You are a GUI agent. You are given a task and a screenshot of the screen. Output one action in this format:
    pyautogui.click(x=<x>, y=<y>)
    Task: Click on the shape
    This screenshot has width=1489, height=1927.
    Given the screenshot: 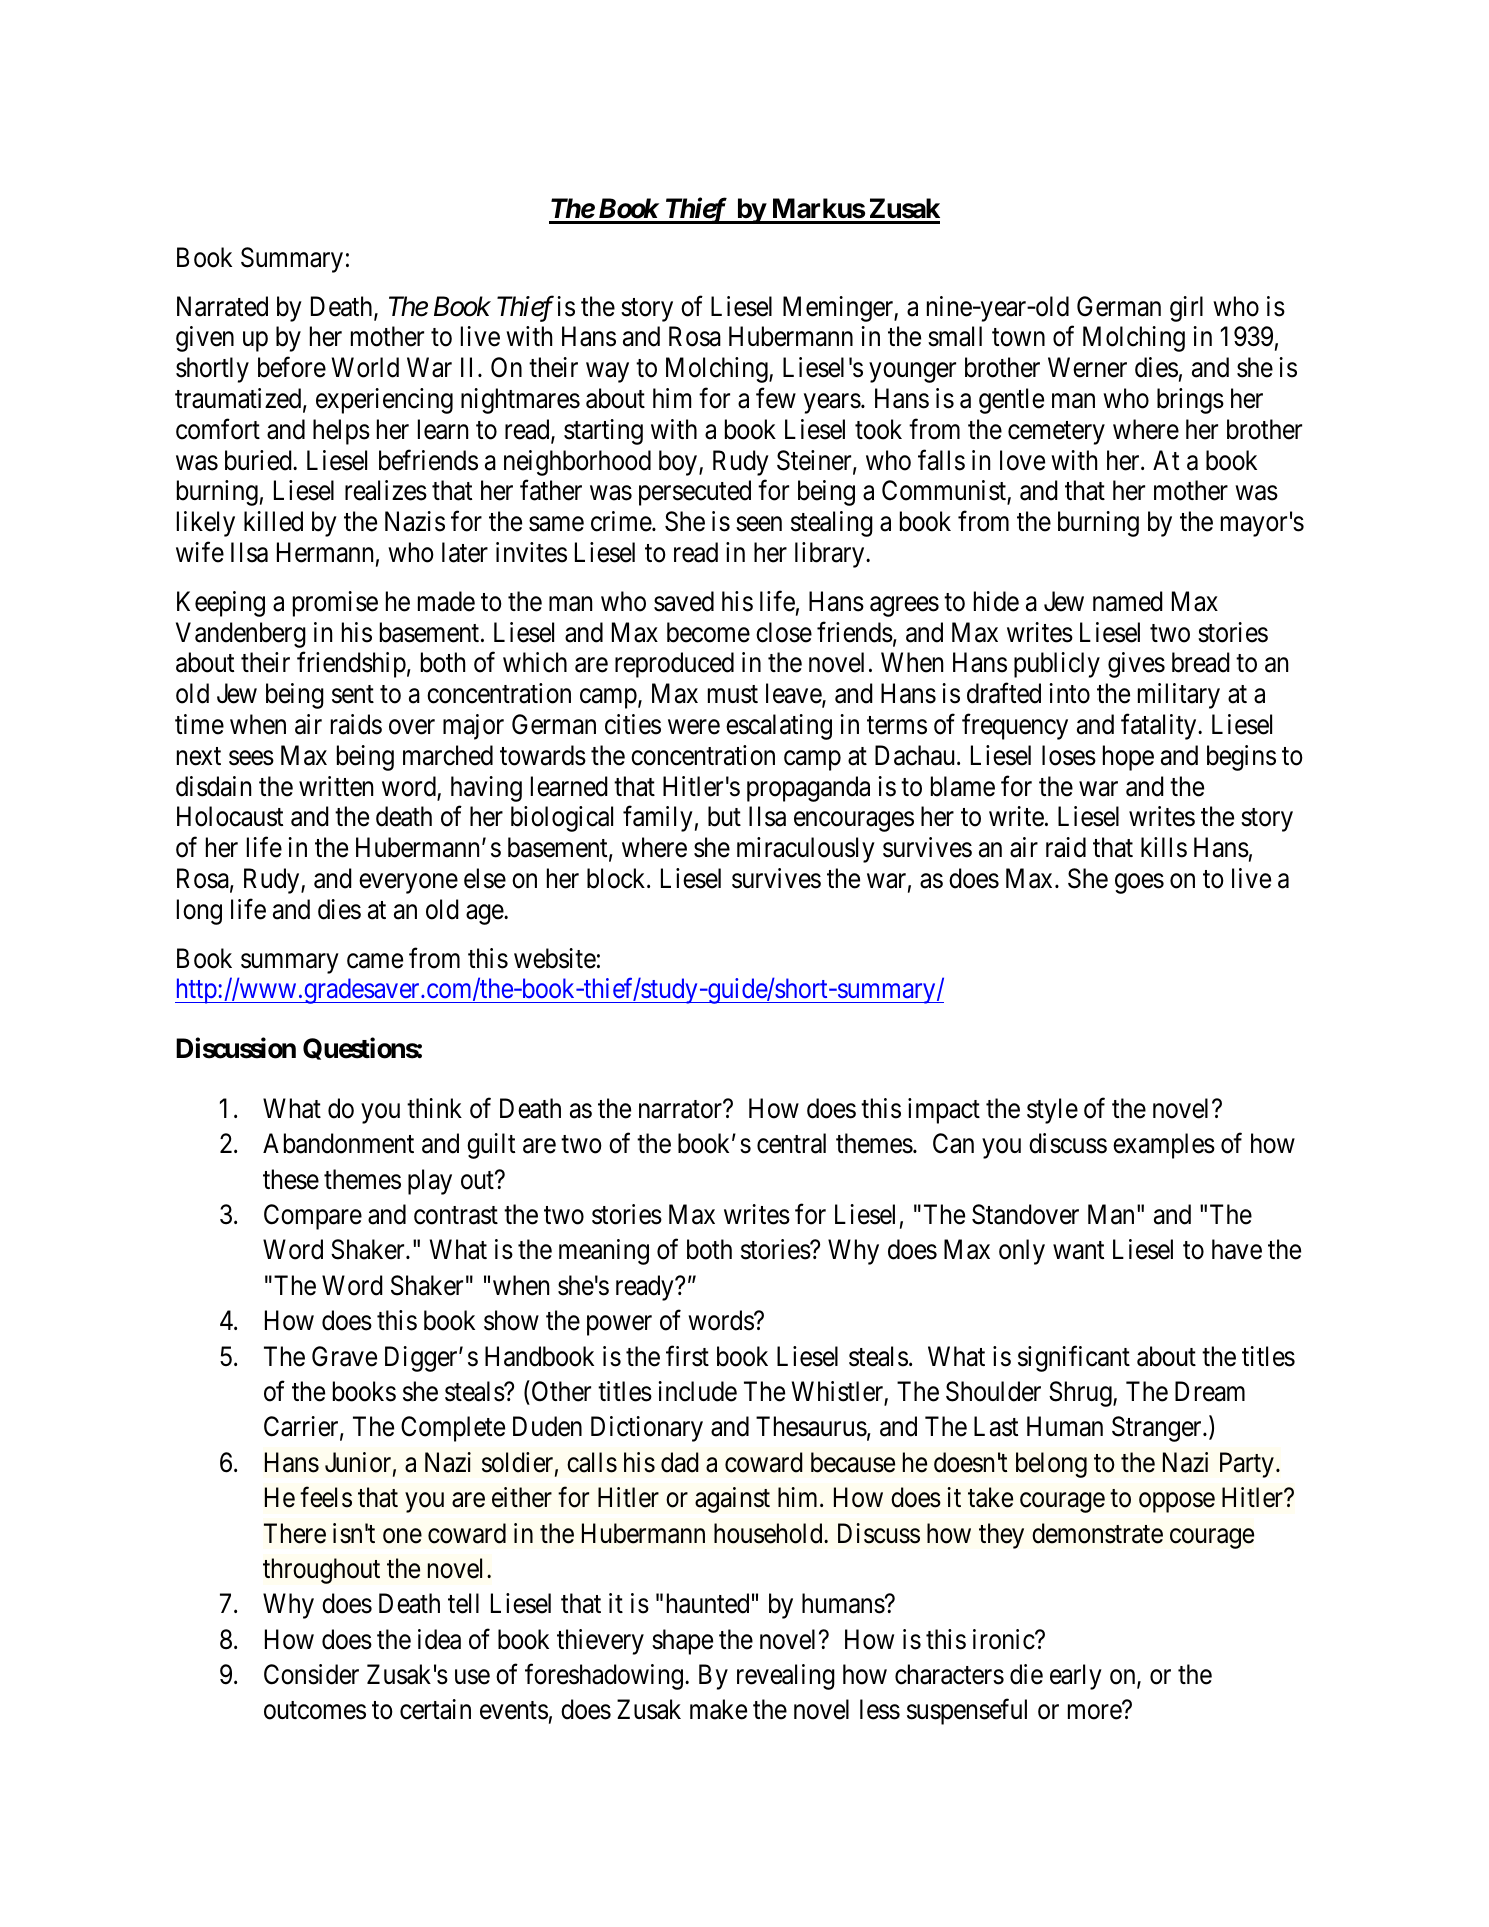 What is the action you would take?
    pyautogui.click(x=682, y=1642)
